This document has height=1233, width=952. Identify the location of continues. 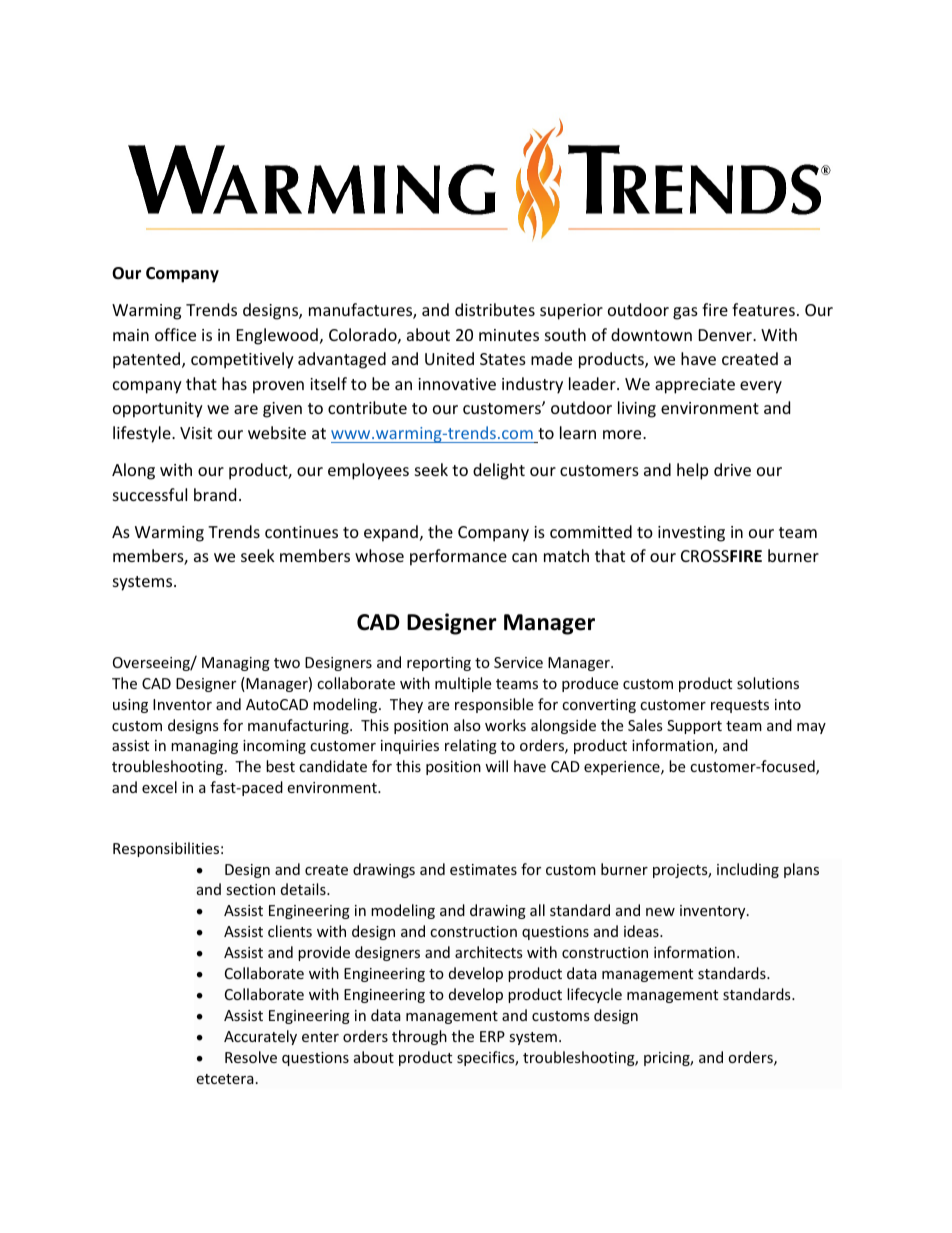
(301, 532).
